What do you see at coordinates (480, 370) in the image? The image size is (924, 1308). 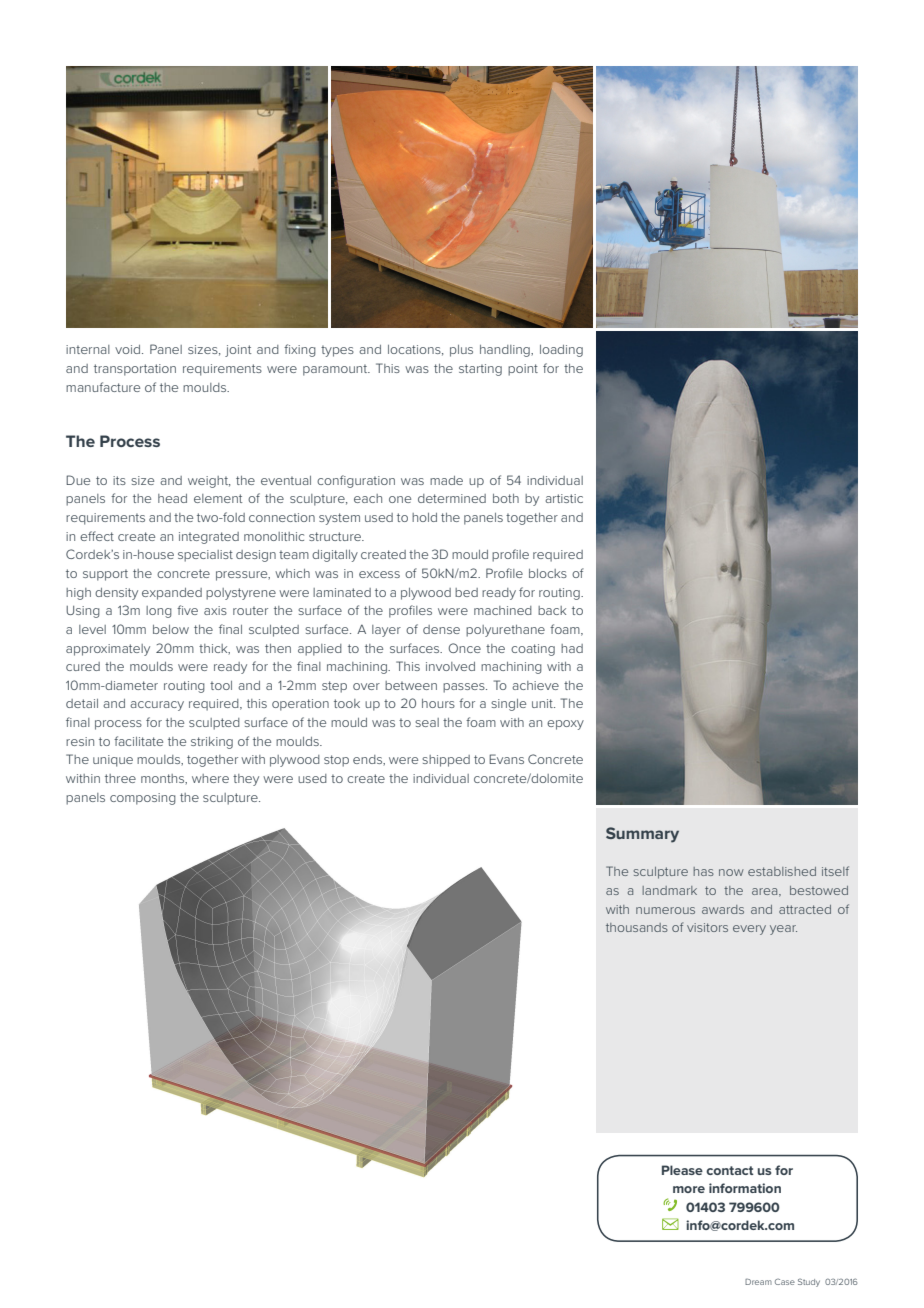 I see `starting` at bounding box center [480, 370].
